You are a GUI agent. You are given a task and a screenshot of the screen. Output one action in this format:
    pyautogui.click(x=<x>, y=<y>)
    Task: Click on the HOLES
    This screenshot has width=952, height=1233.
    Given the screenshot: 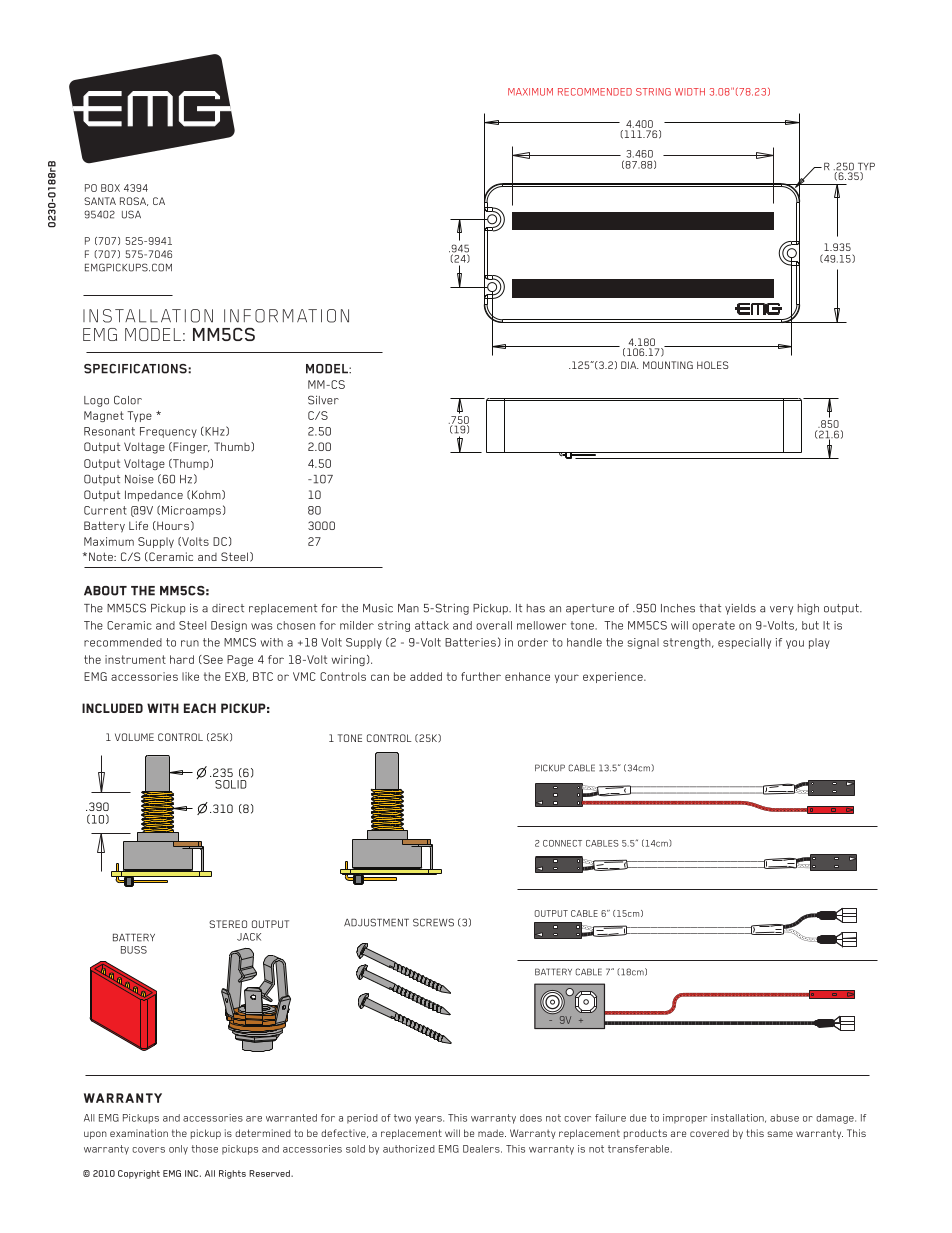 What is the action you would take?
    pyautogui.click(x=713, y=365)
